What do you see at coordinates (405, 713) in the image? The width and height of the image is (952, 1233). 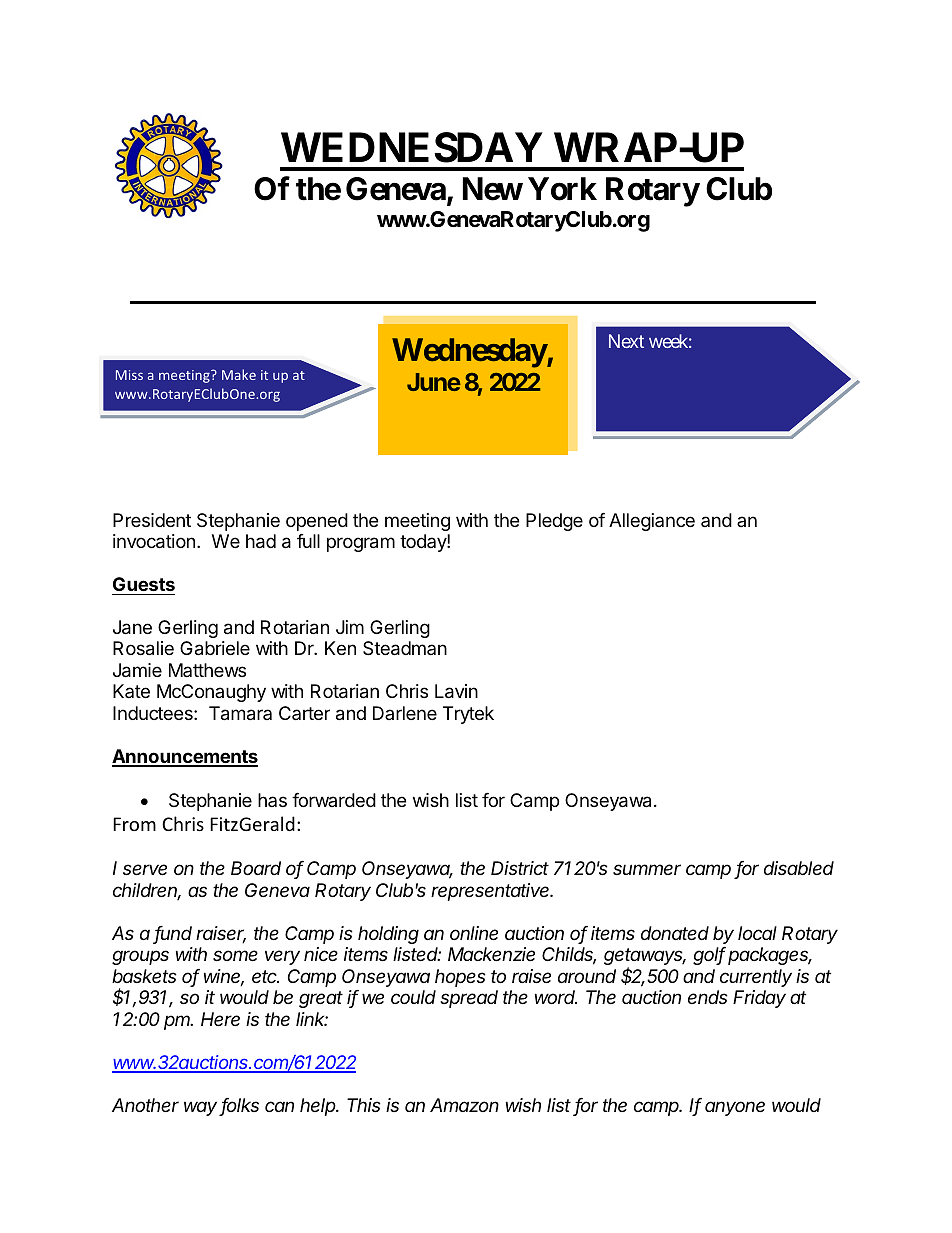 I see `Darlene` at bounding box center [405, 713].
